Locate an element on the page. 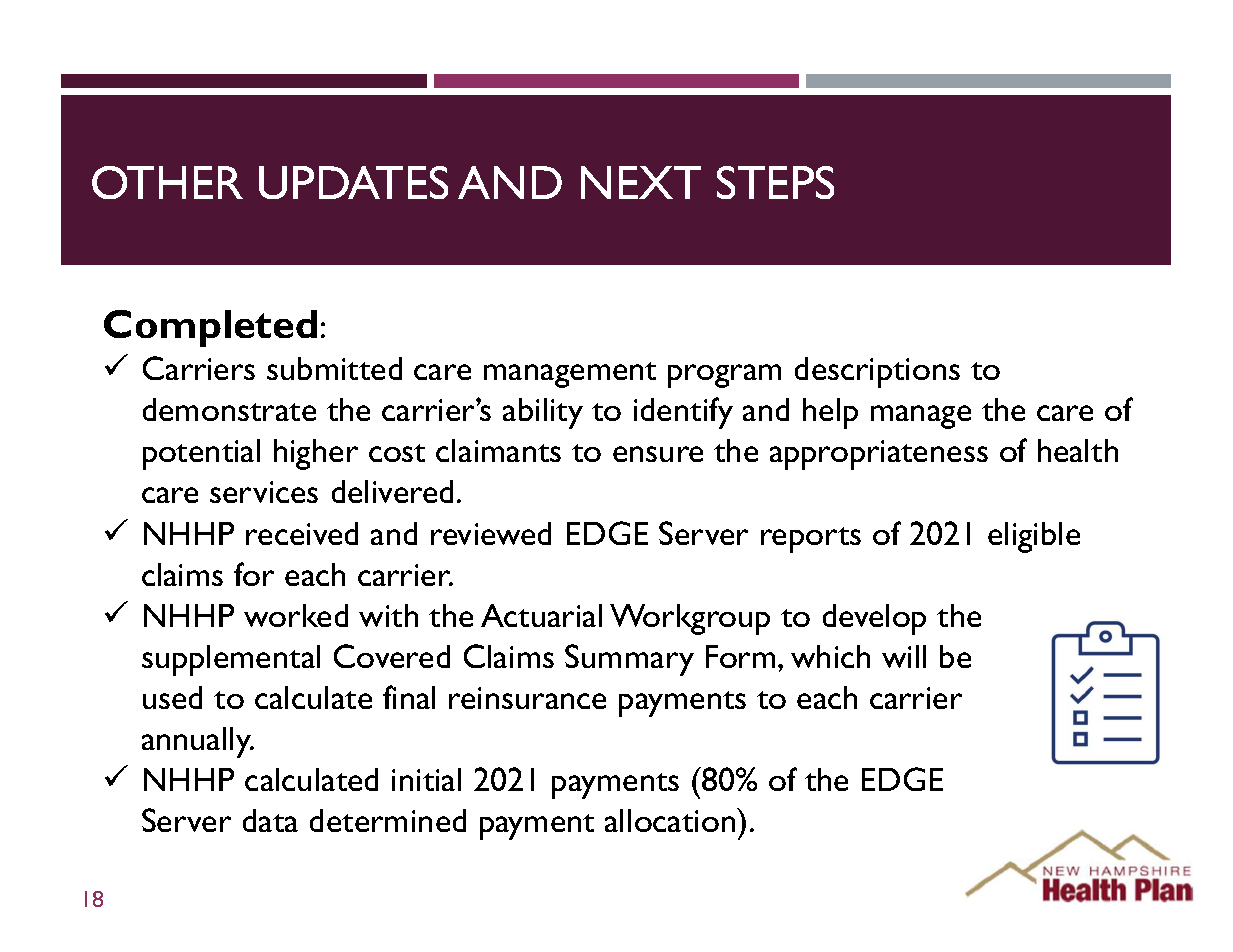 Image resolution: width=1233 pixels, height=952 pixels. NEXT is located at coordinates (641, 182).
